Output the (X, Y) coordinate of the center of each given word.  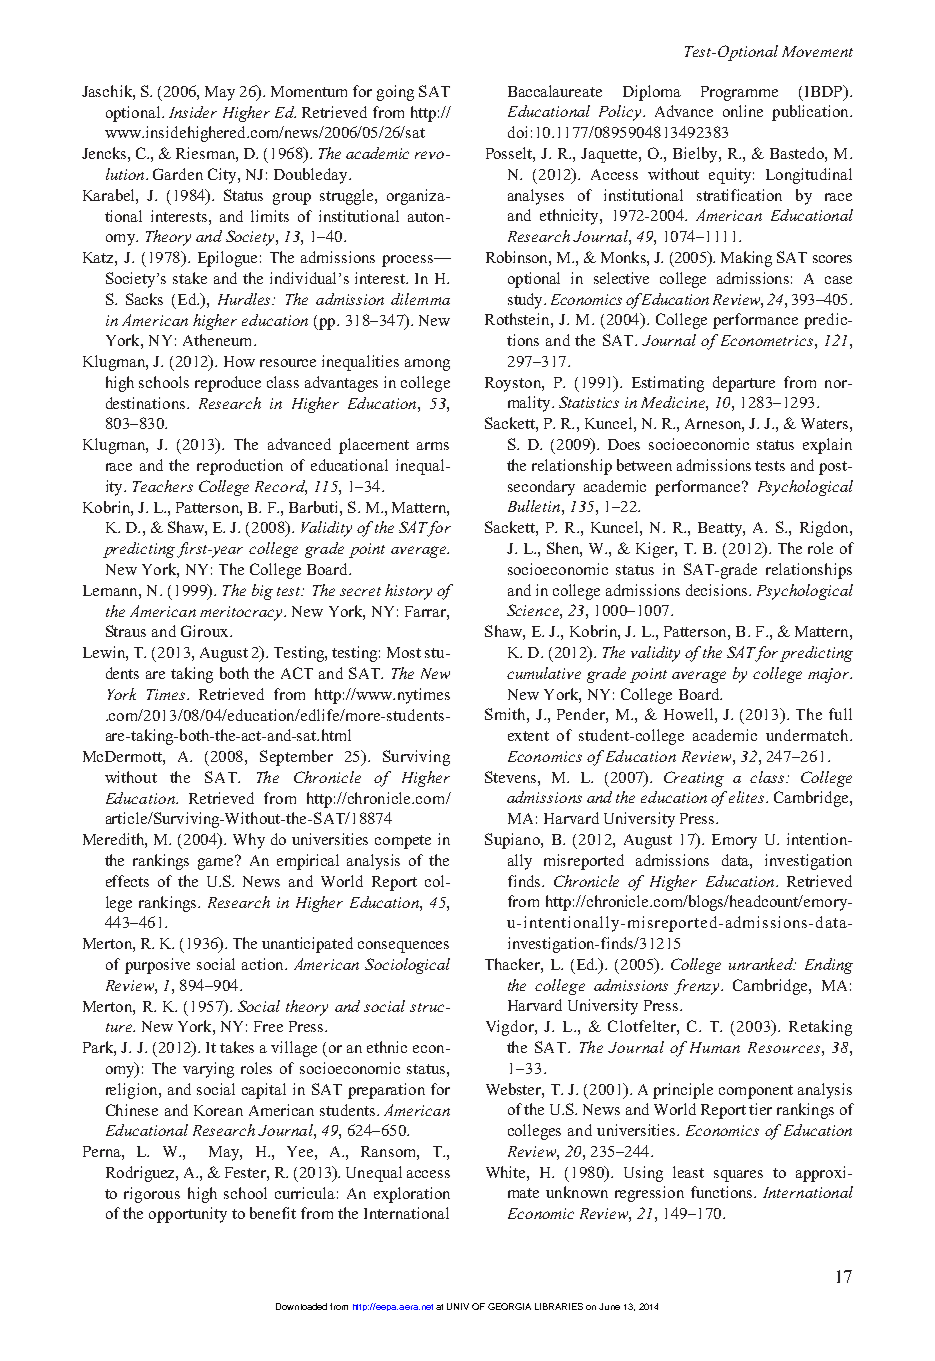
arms (433, 446)
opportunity (188, 1215)
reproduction (240, 467)
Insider (193, 112)
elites (748, 797)
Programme (739, 93)
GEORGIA (509, 1306)
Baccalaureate (555, 91)
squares (738, 1176)
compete (403, 842)
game (217, 863)
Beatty (721, 529)
